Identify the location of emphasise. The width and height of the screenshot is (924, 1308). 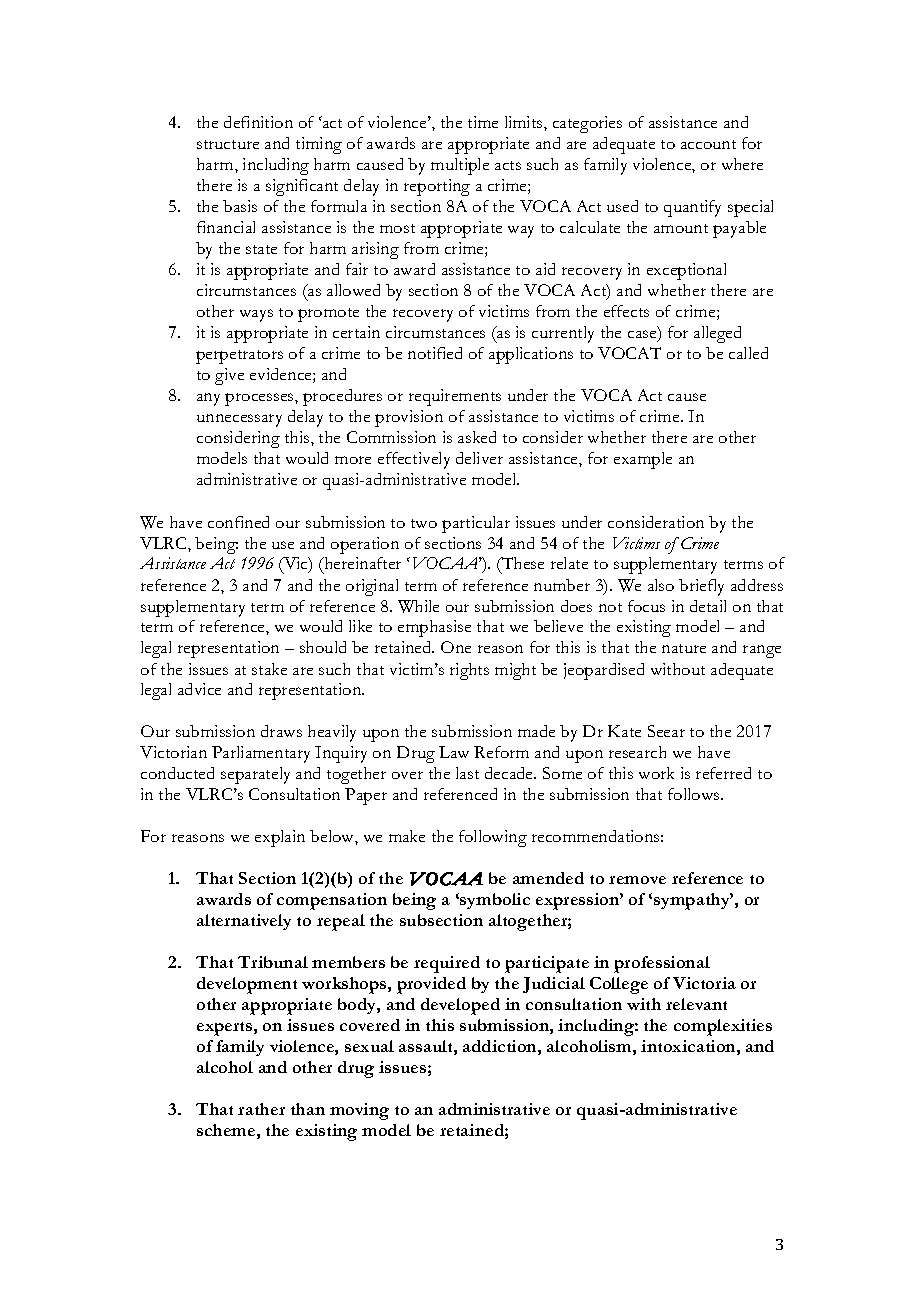
(434, 628).
